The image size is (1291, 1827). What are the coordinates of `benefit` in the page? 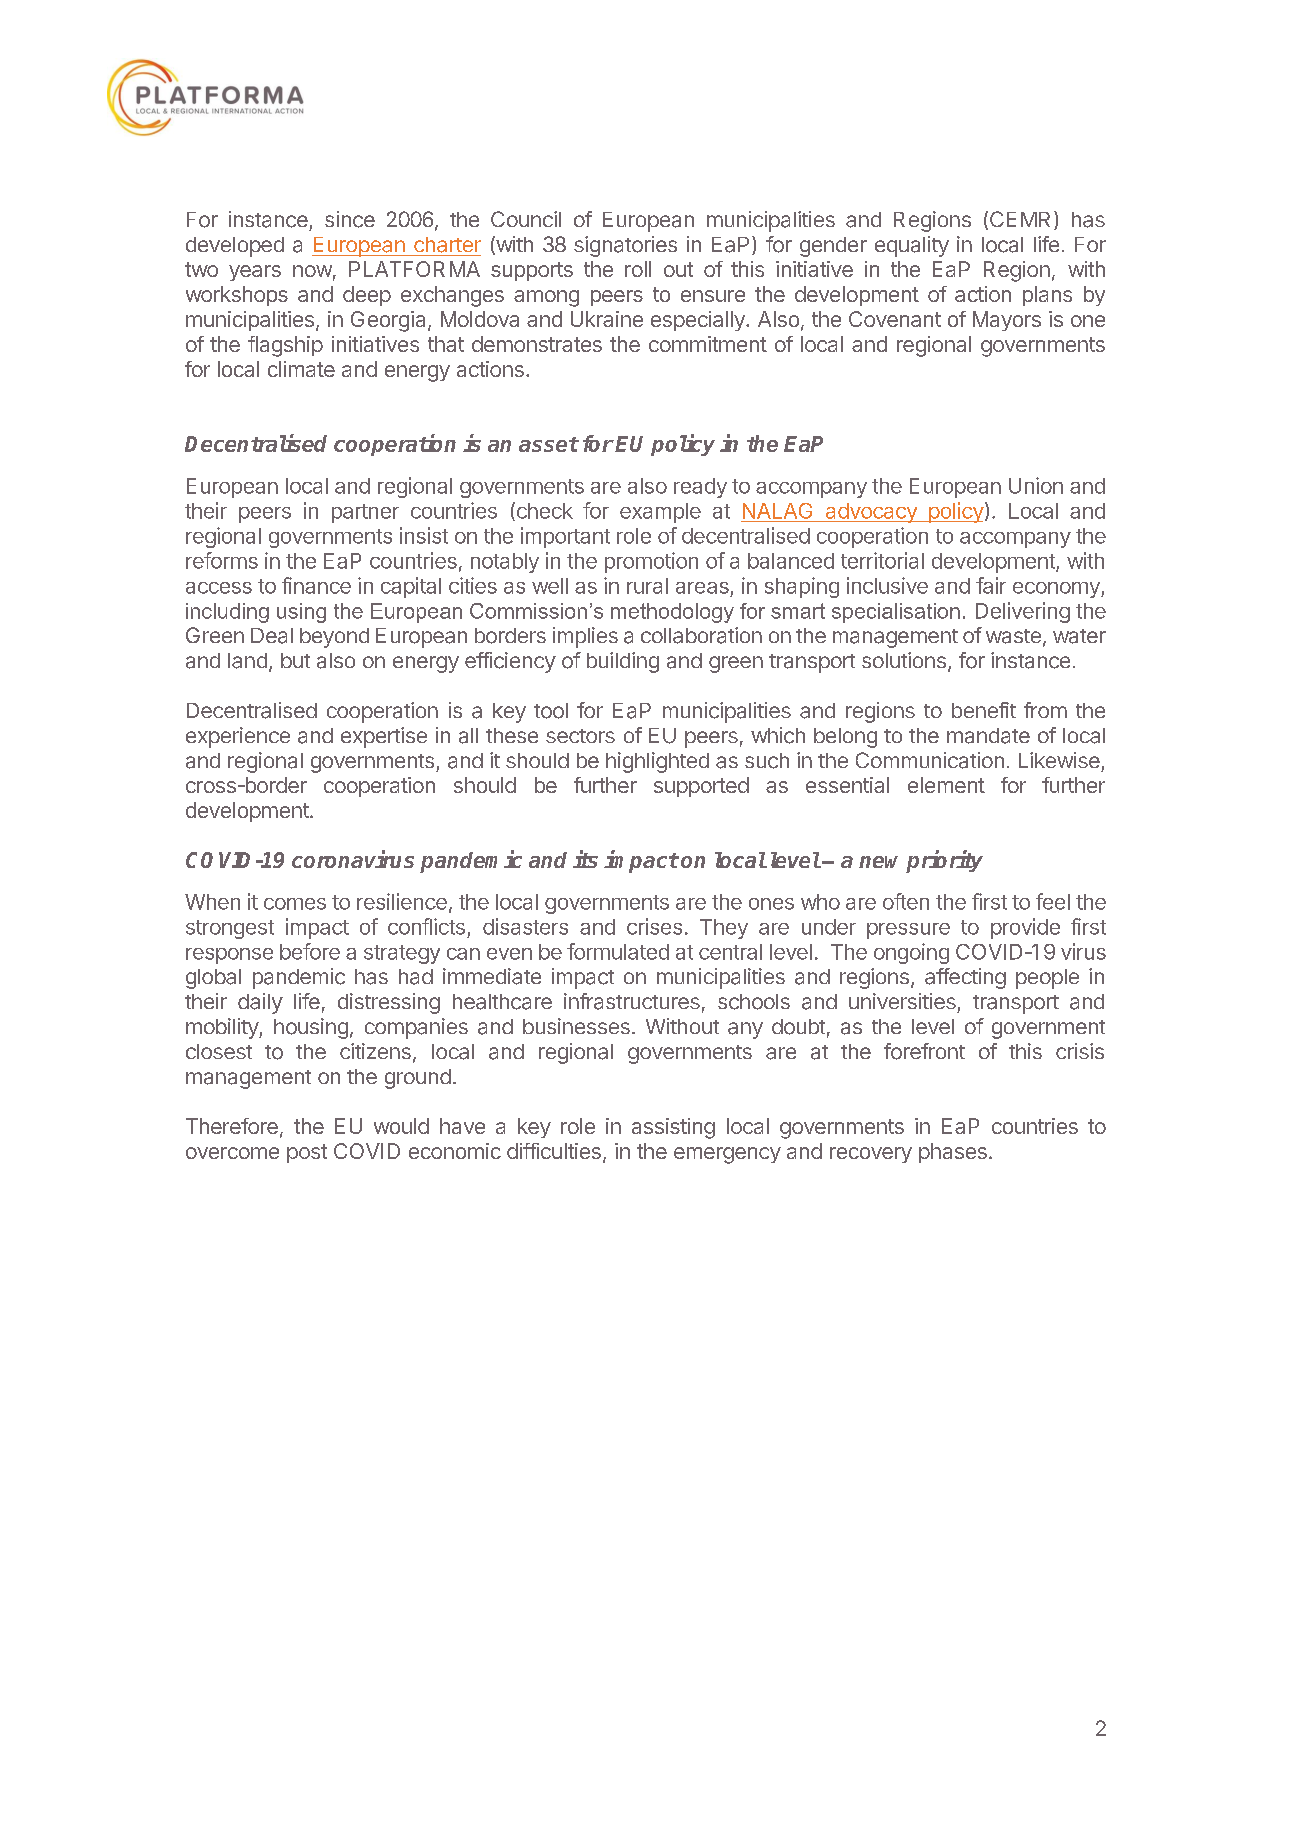 It's located at (984, 710).
